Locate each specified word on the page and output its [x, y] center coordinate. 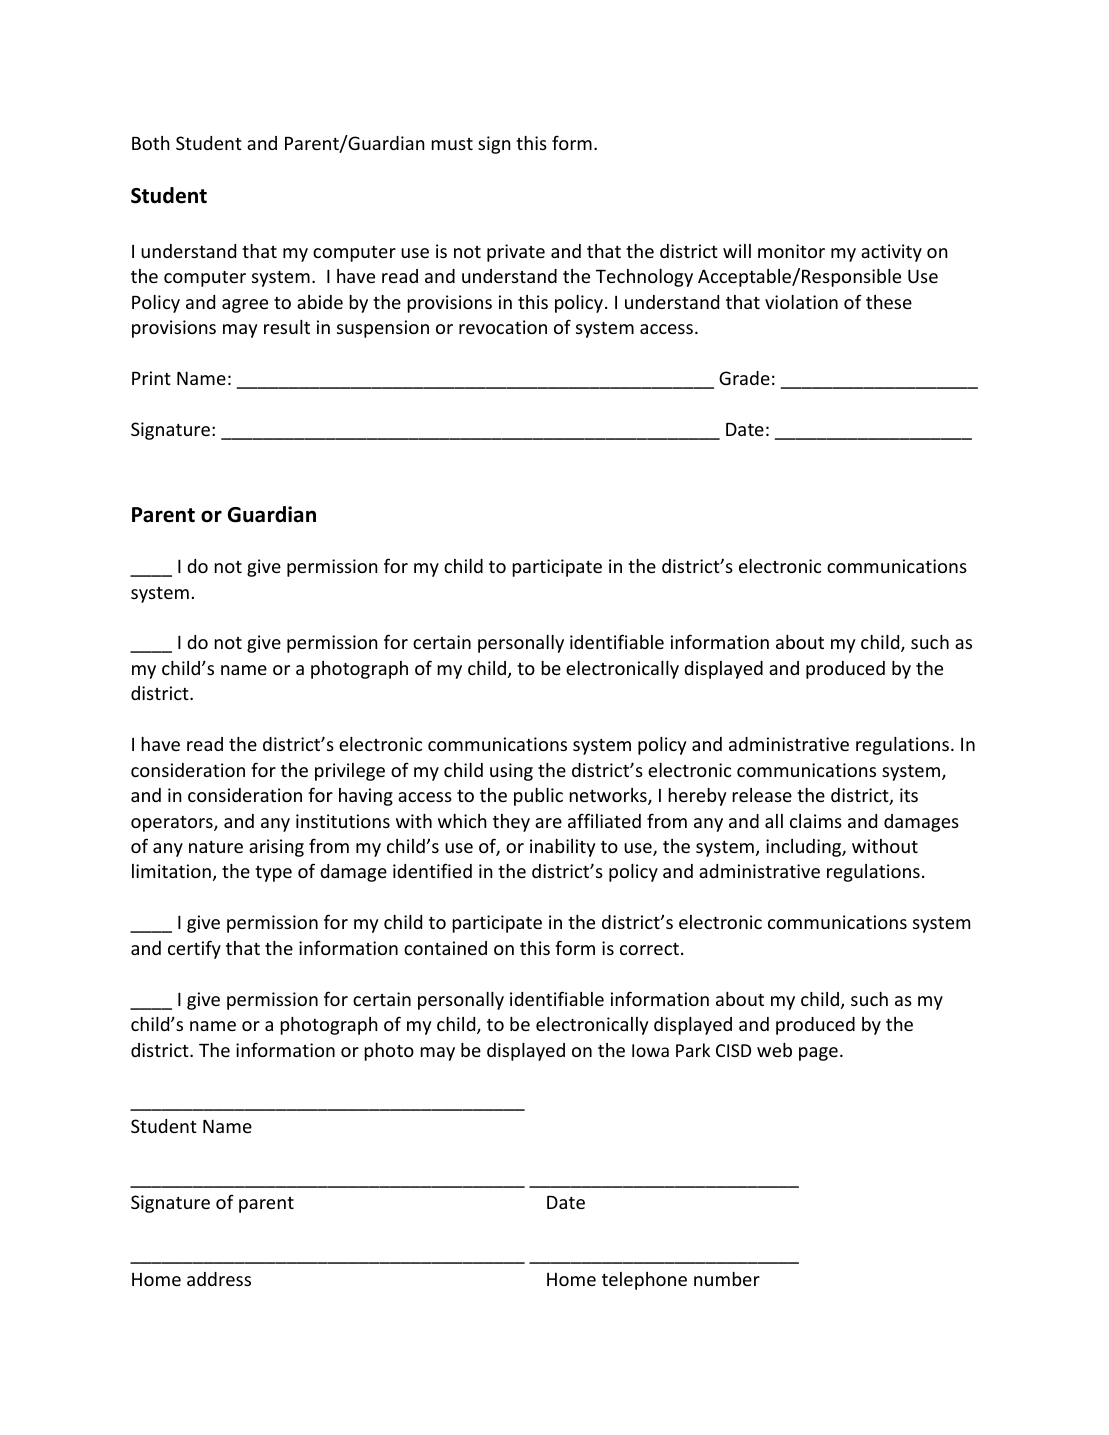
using [511, 772]
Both [151, 143]
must [452, 144]
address [219, 1279]
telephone [644, 1281]
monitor [791, 251]
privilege [350, 772]
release [762, 795]
